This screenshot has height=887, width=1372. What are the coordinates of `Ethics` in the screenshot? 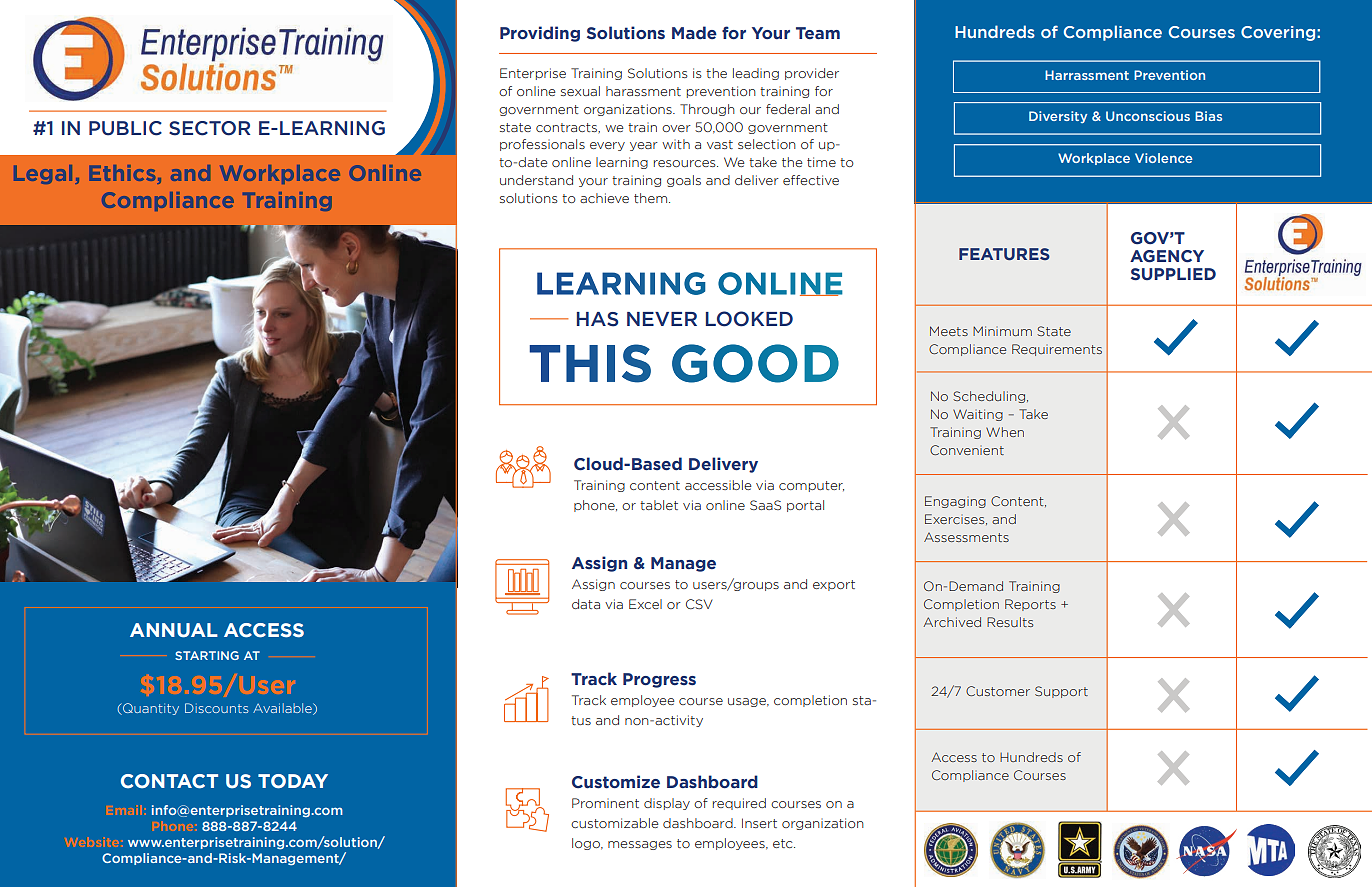 It's located at (124, 174).
